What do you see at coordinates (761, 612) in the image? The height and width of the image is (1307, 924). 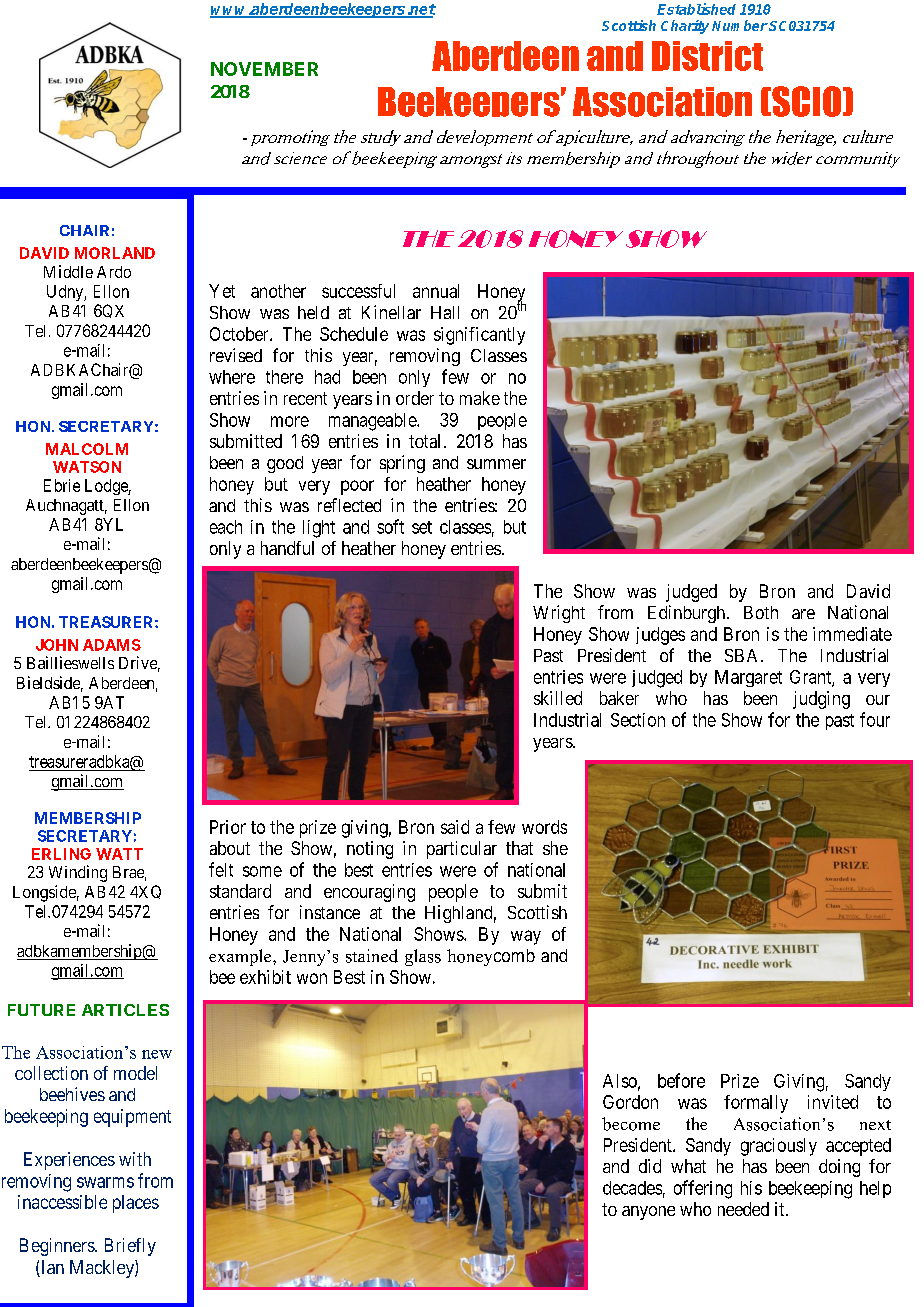 I see `Both` at bounding box center [761, 612].
